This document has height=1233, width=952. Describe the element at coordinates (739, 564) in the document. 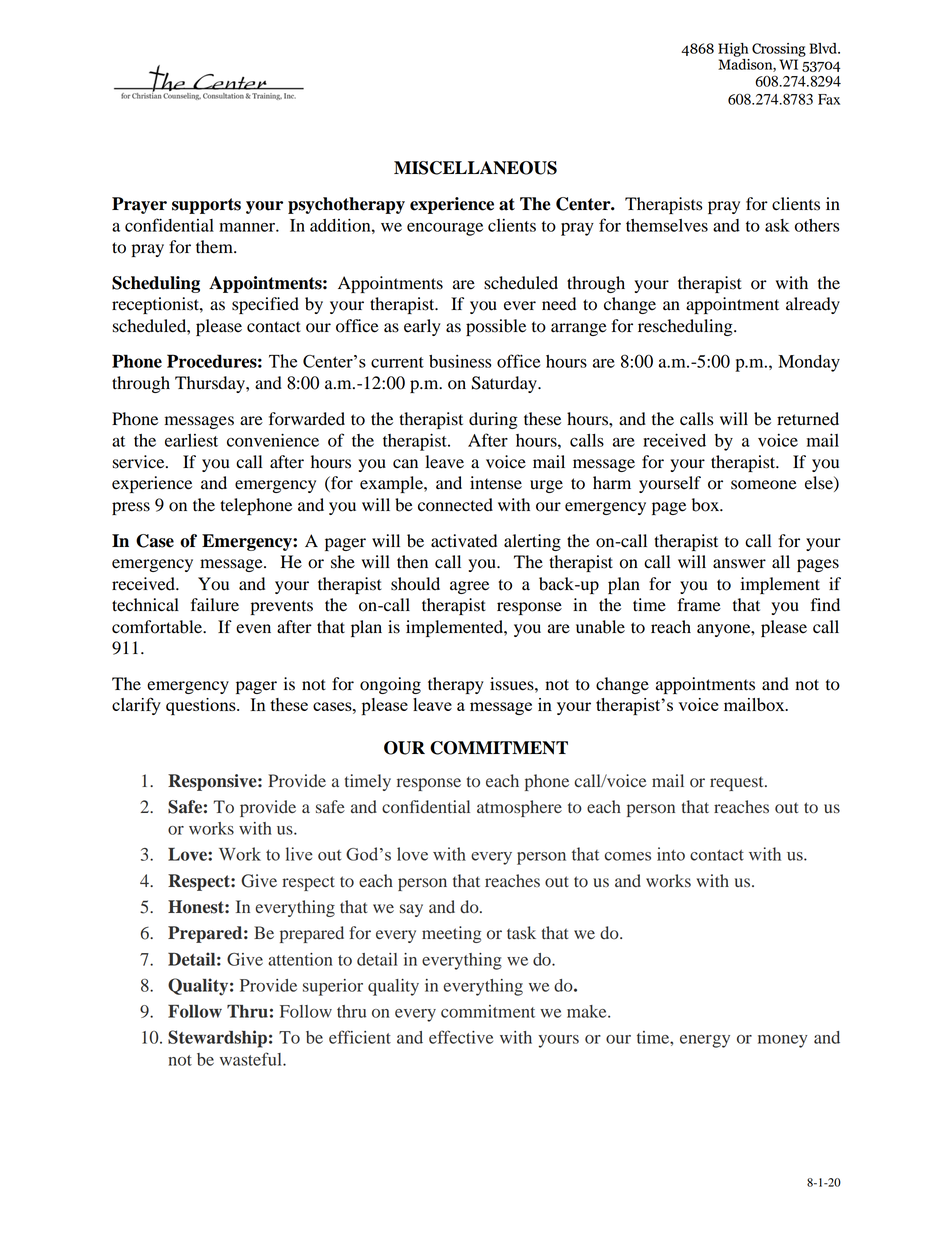

I see `answer` at that location.
